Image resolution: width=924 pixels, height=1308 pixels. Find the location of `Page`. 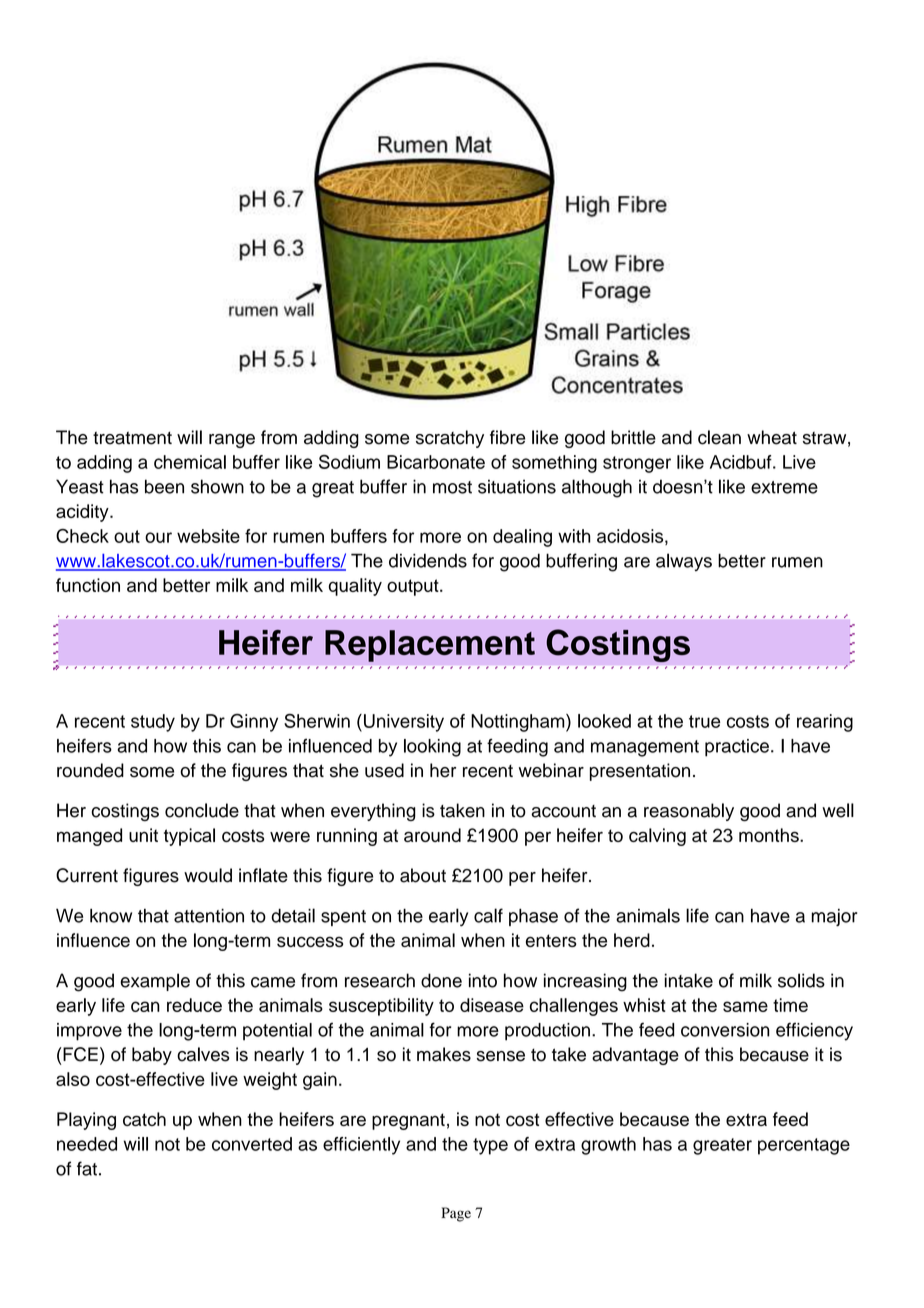

Page is located at coordinates (456, 1214).
